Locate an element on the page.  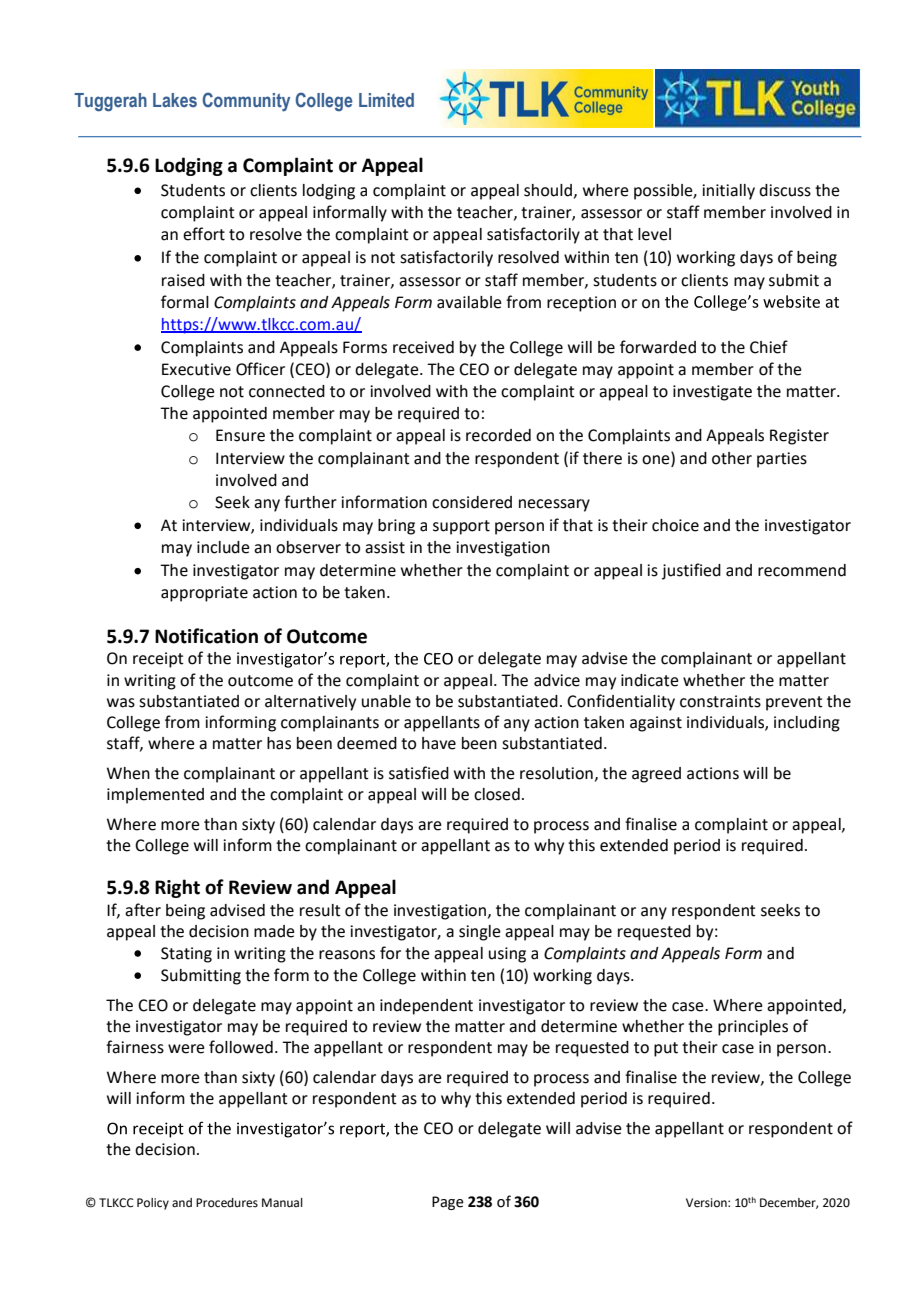
Lakes is located at coordinates (175, 100).
